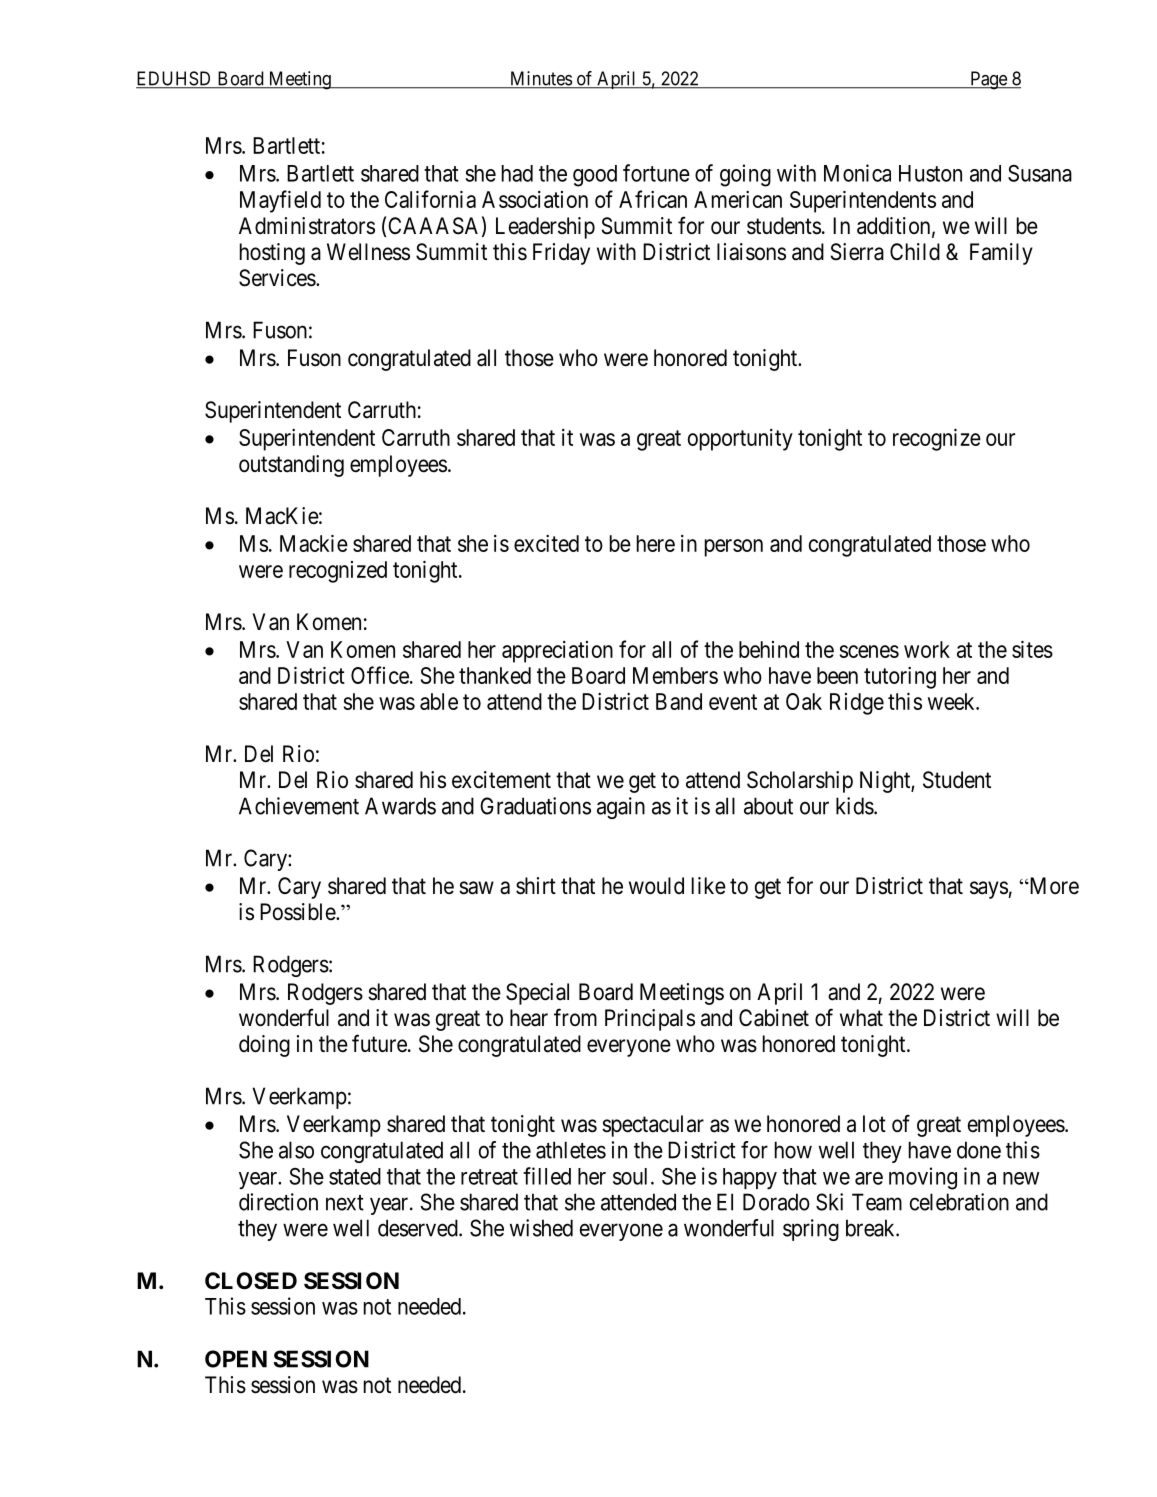 The width and height of the page is (1157, 1497). What do you see at coordinates (656, 173) in the page?
I see `fortune` at bounding box center [656, 173].
